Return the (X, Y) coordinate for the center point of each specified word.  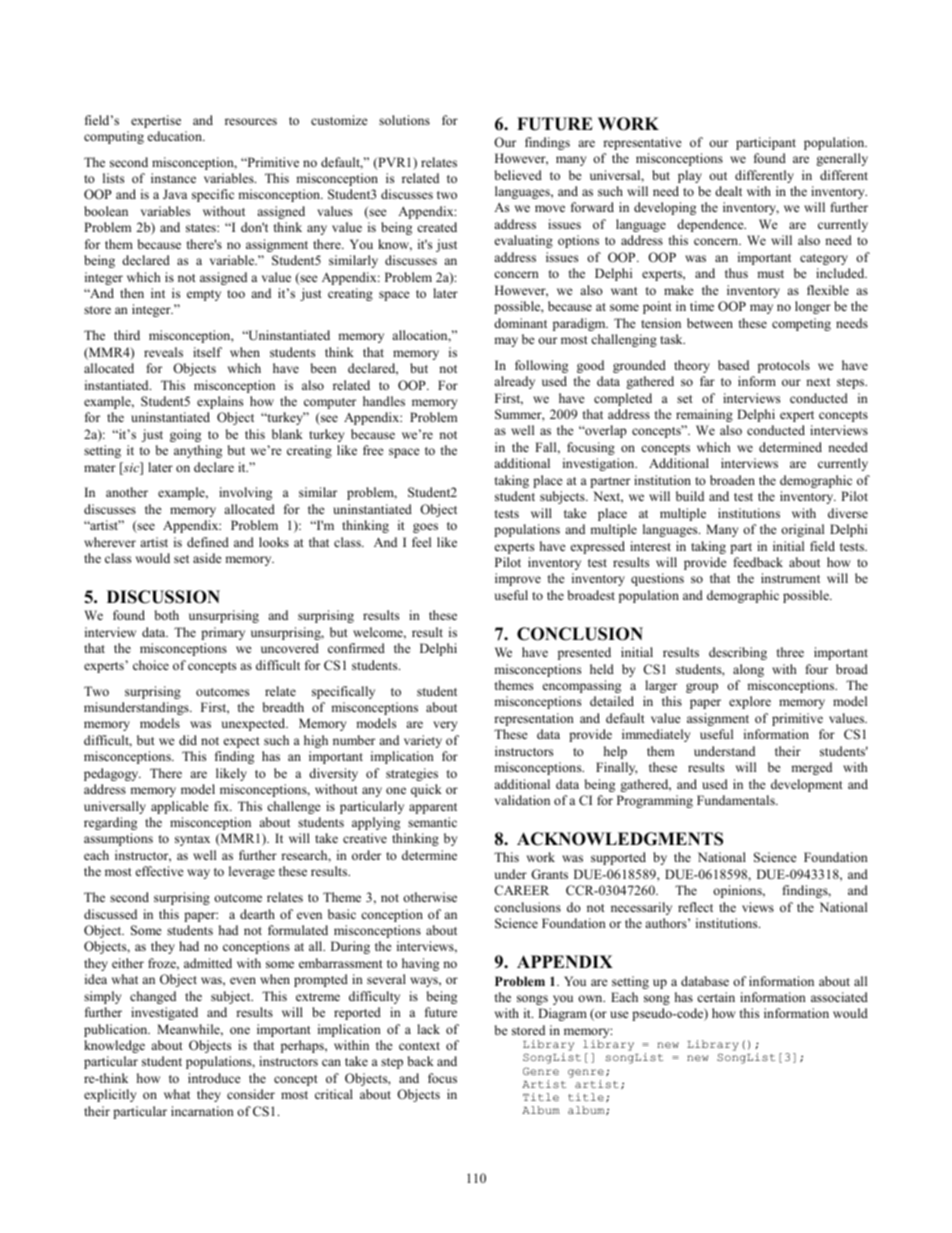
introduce (214, 1078)
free (373, 450)
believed (518, 175)
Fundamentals (737, 800)
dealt (728, 191)
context (419, 1046)
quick (426, 790)
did (188, 740)
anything (198, 451)
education (176, 136)
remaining (704, 415)
